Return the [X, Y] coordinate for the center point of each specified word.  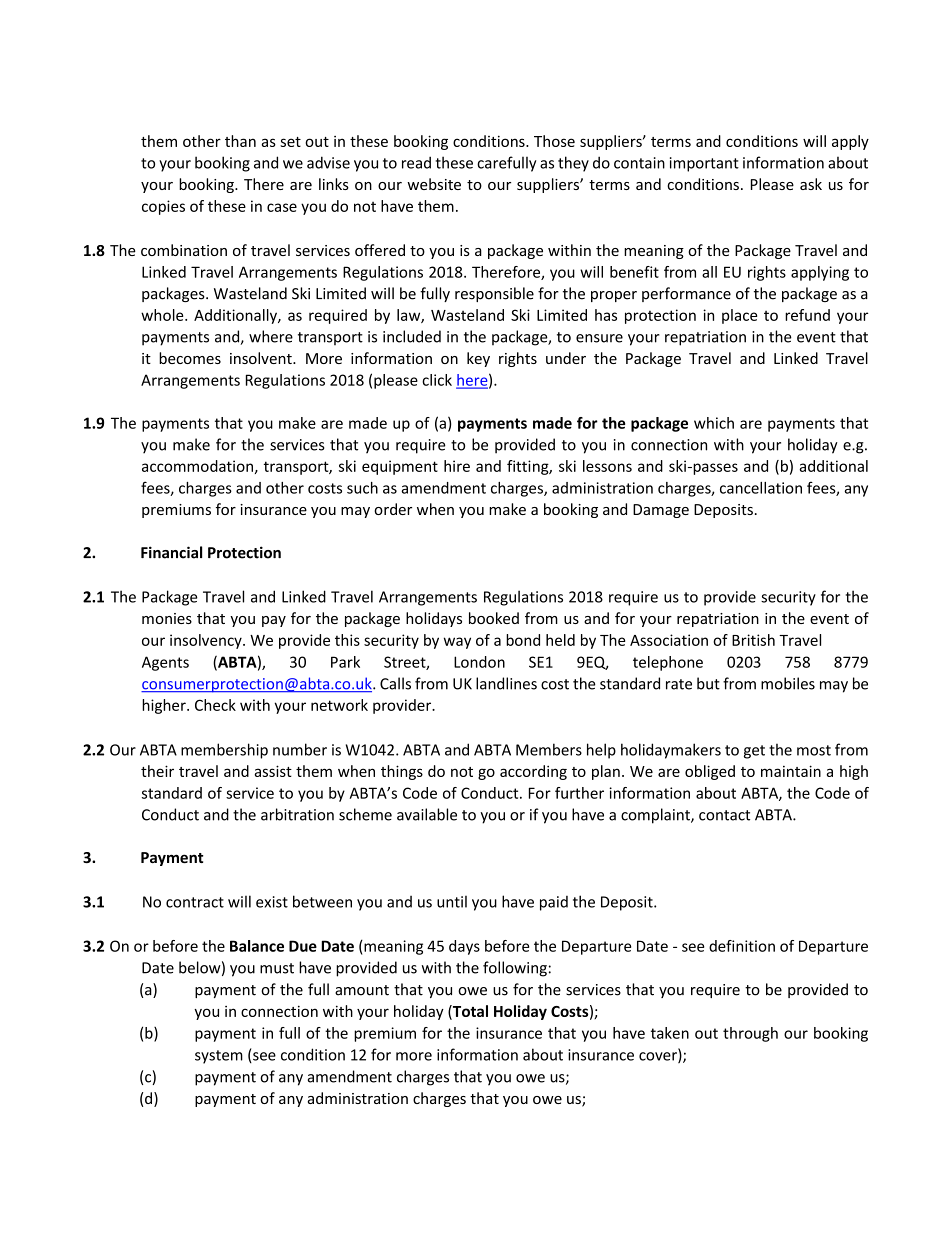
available [427, 814]
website [434, 184]
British [753, 640]
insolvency [207, 641]
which [714, 423]
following [515, 969]
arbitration [297, 814]
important [704, 164]
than [240, 141]
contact [724, 815]
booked [494, 618]
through [750, 1034]
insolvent [262, 358]
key [478, 359]
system [219, 1057]
